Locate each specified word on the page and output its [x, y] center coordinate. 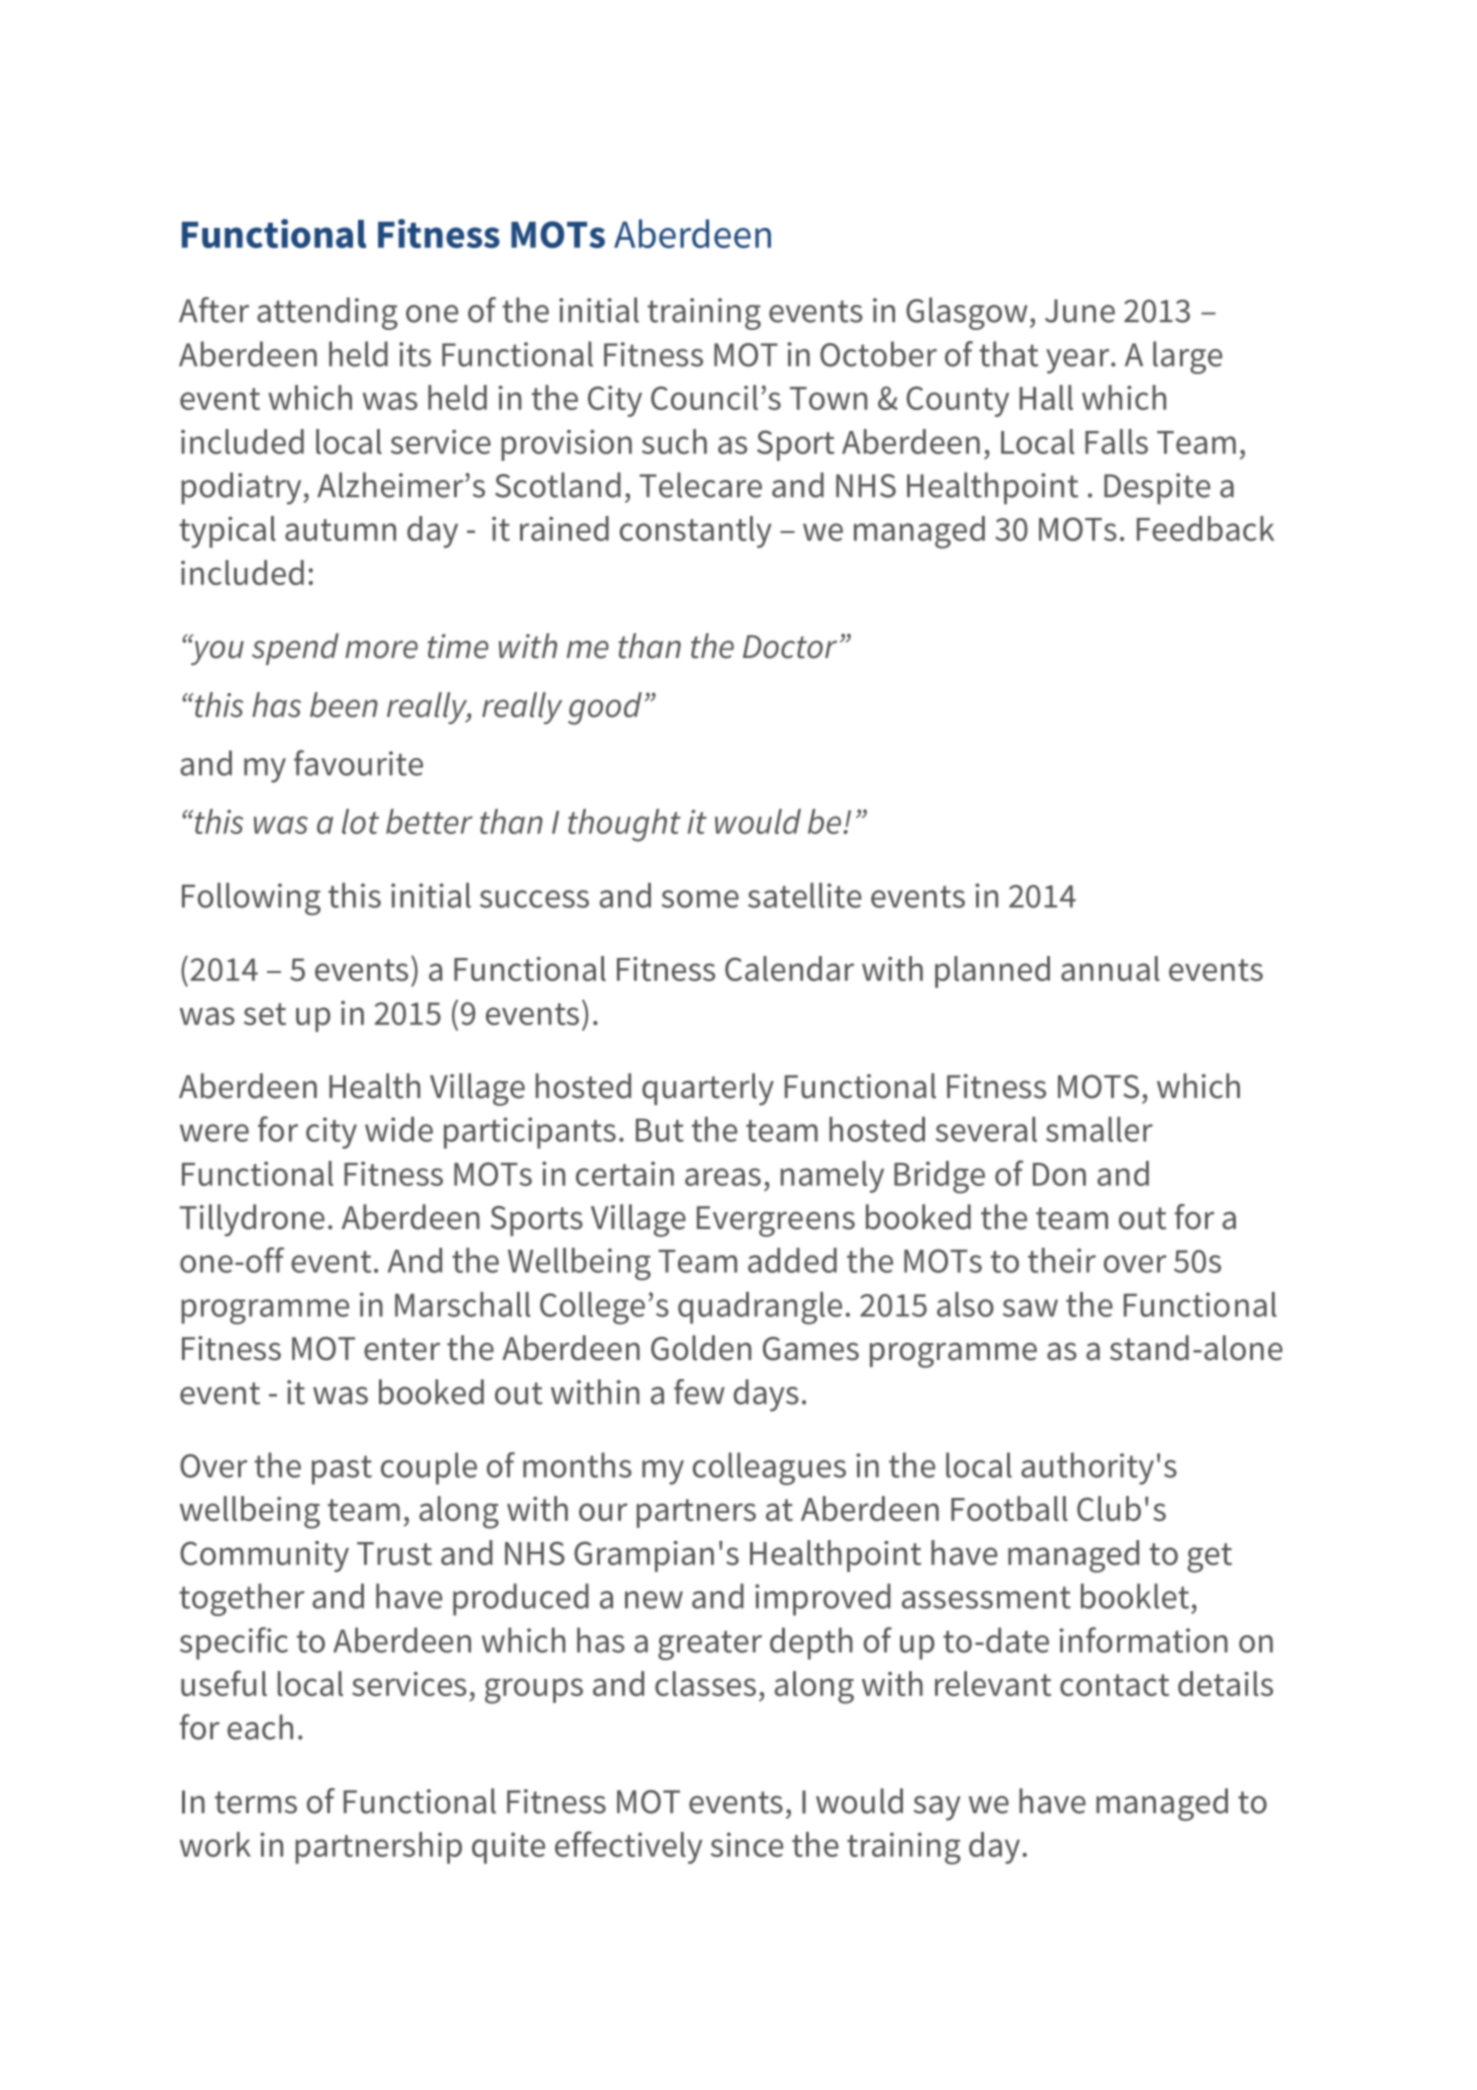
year [1079, 361]
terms [256, 1802]
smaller [1099, 1129]
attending [327, 313]
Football [1009, 1508]
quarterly [708, 1089]
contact [1114, 1685]
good [605, 708]
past [342, 1470]
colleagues [769, 1468]
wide [399, 1129]
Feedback [1205, 528]
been [344, 705]
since [747, 1844]
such [674, 441]
